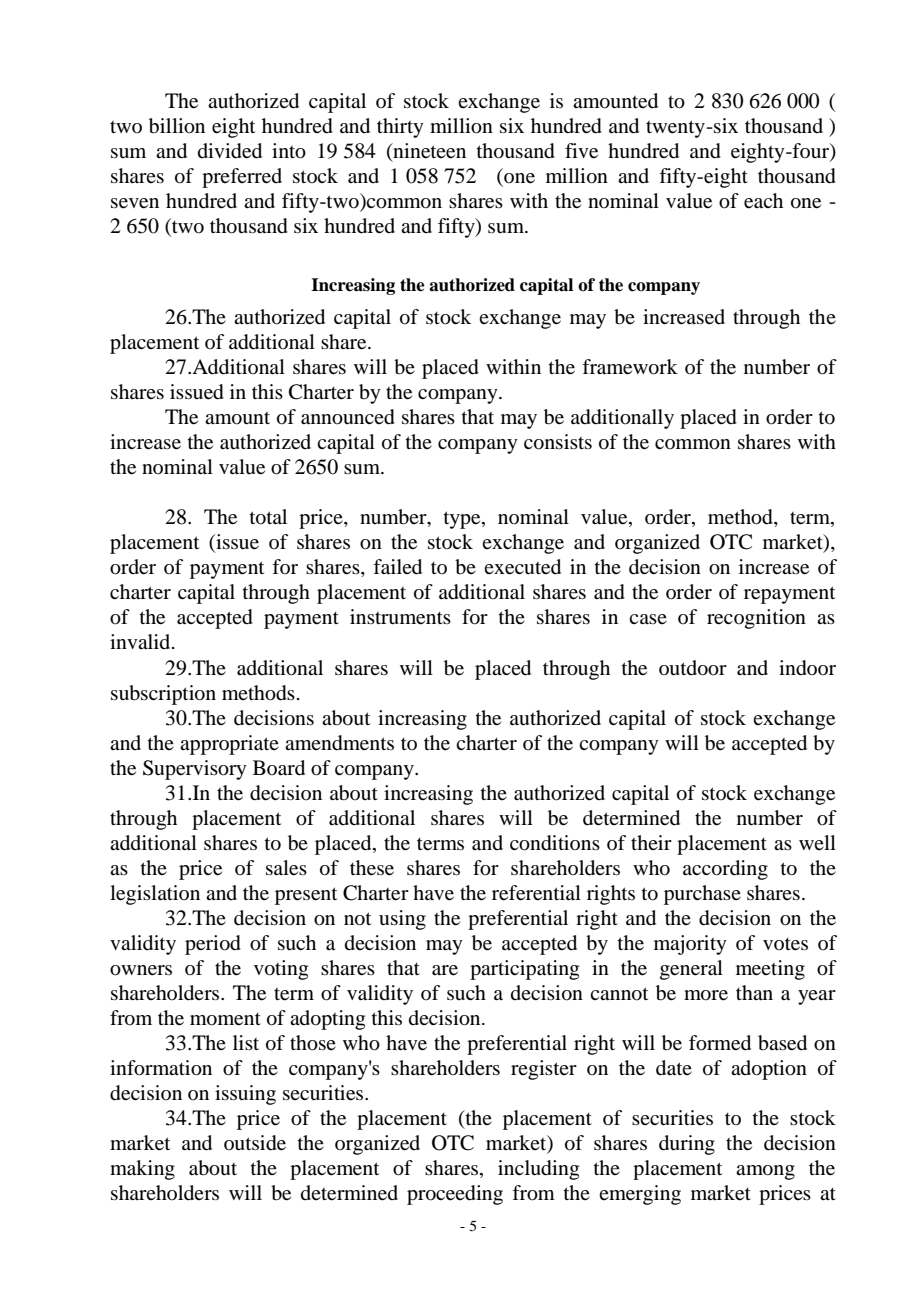 Image resolution: width=924 pixels, height=1308 pixels. What do you see at coordinates (230, 151) in the page?
I see `divided` at bounding box center [230, 151].
